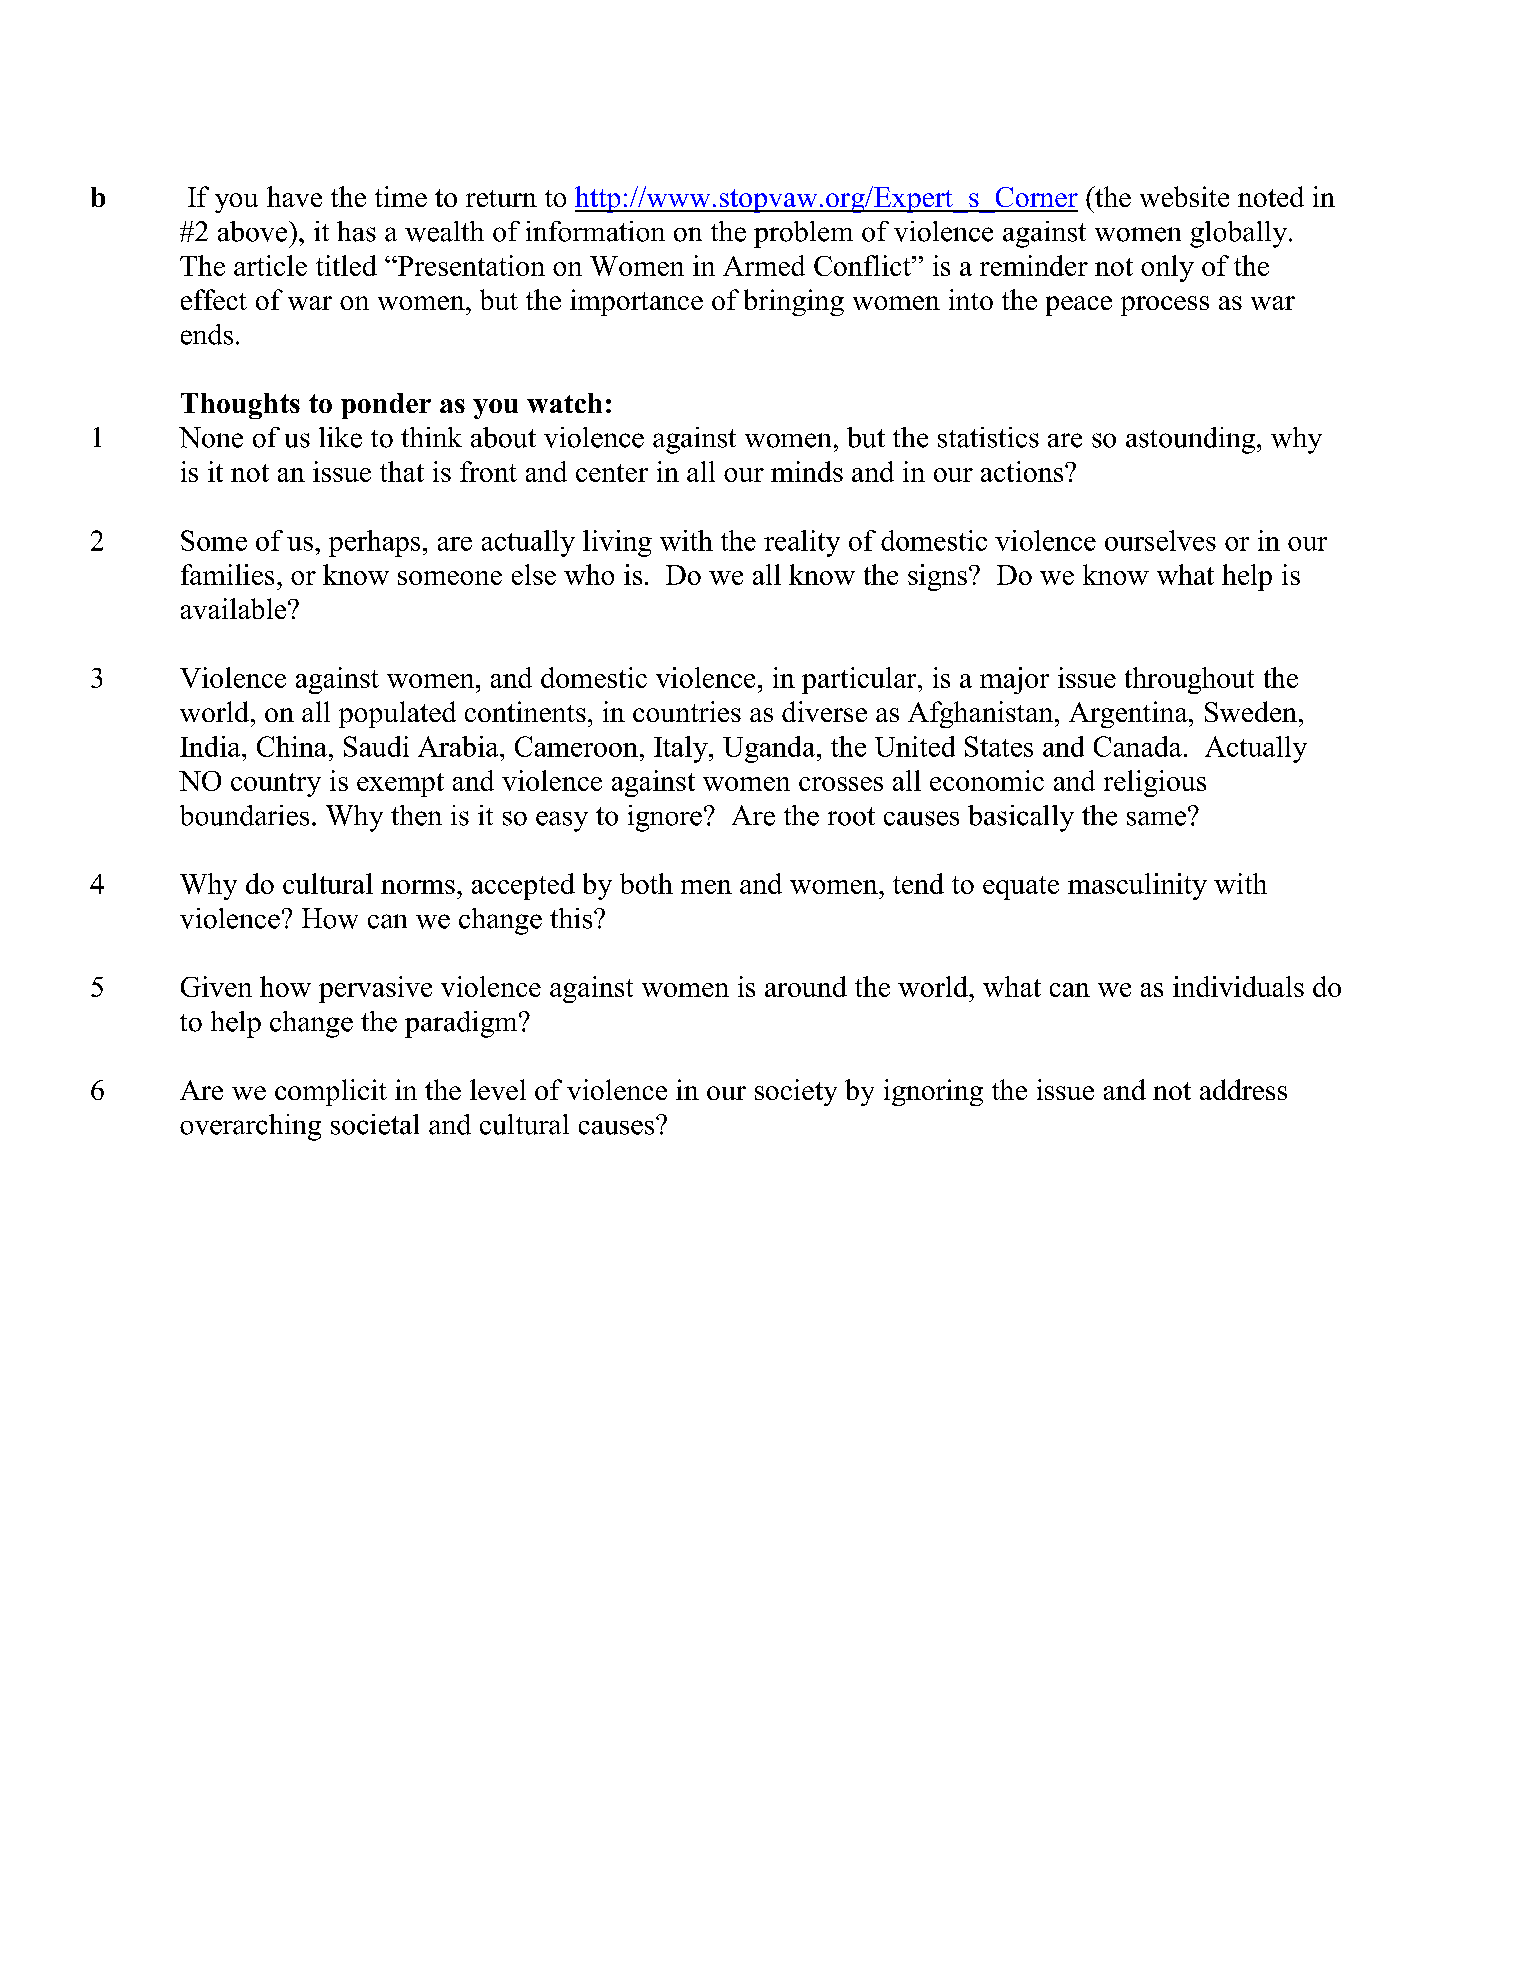  What do you see at coordinates (803, 234) in the screenshot?
I see `problem` at bounding box center [803, 234].
